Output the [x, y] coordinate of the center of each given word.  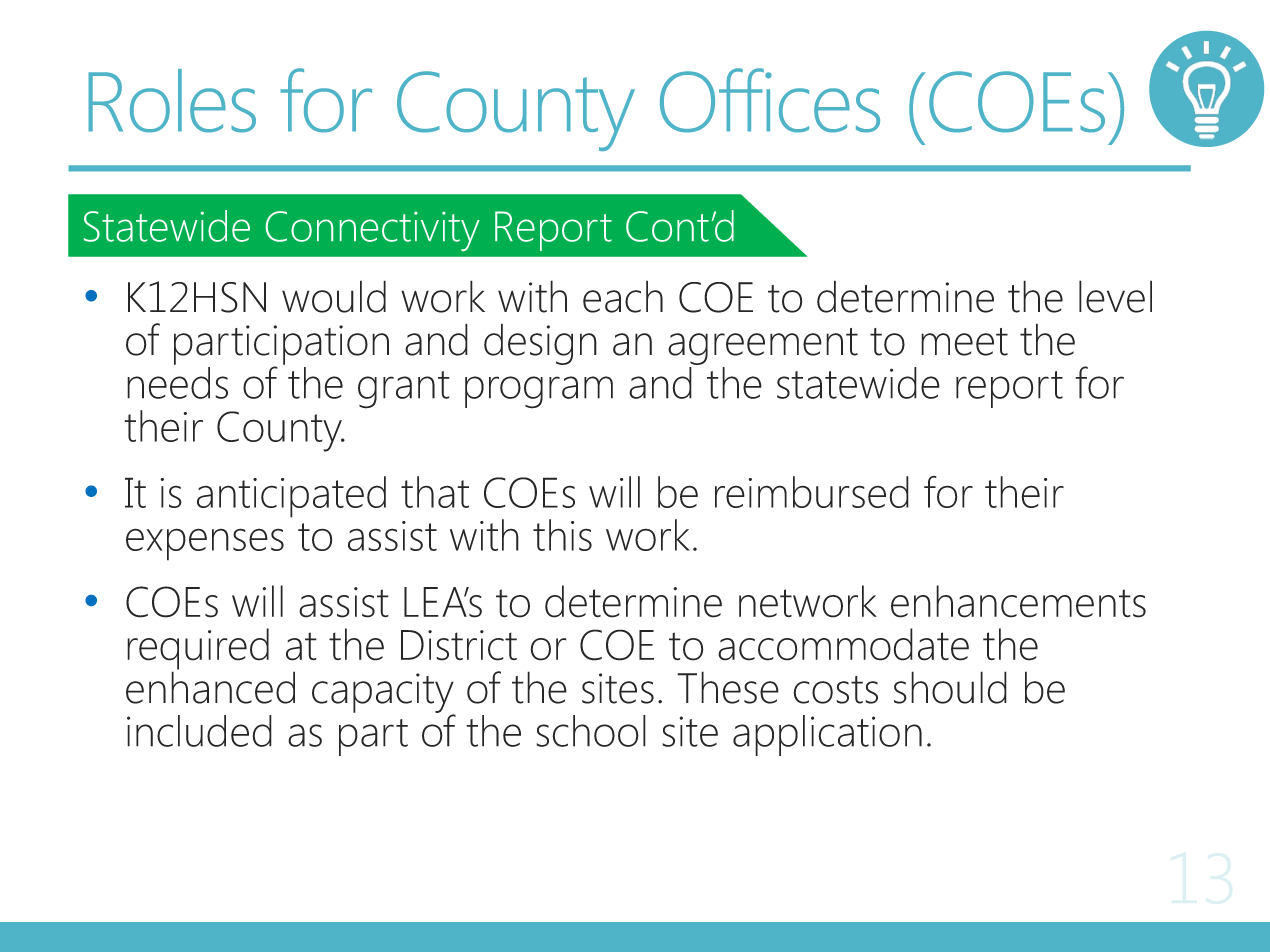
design [540, 344]
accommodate [843, 644]
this [562, 535]
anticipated [291, 497]
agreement [763, 348]
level [1115, 296]
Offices [770, 100]
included [199, 731]
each [623, 296]
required [198, 650]
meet [964, 342]
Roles [172, 101]
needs [177, 383]
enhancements [1018, 601]
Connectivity [373, 231]
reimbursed [812, 492]
